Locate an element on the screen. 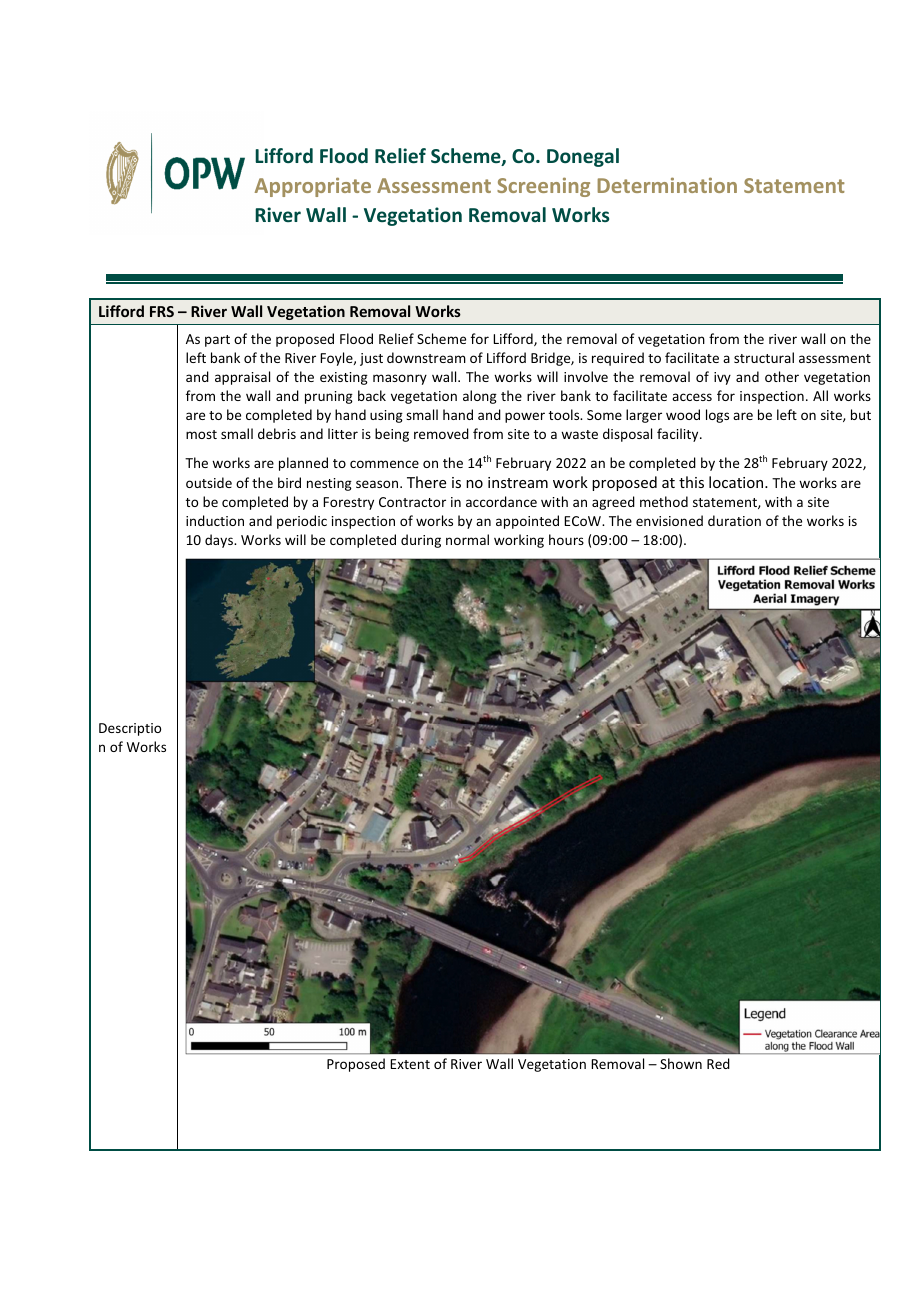  hours is located at coordinates (566, 539).
